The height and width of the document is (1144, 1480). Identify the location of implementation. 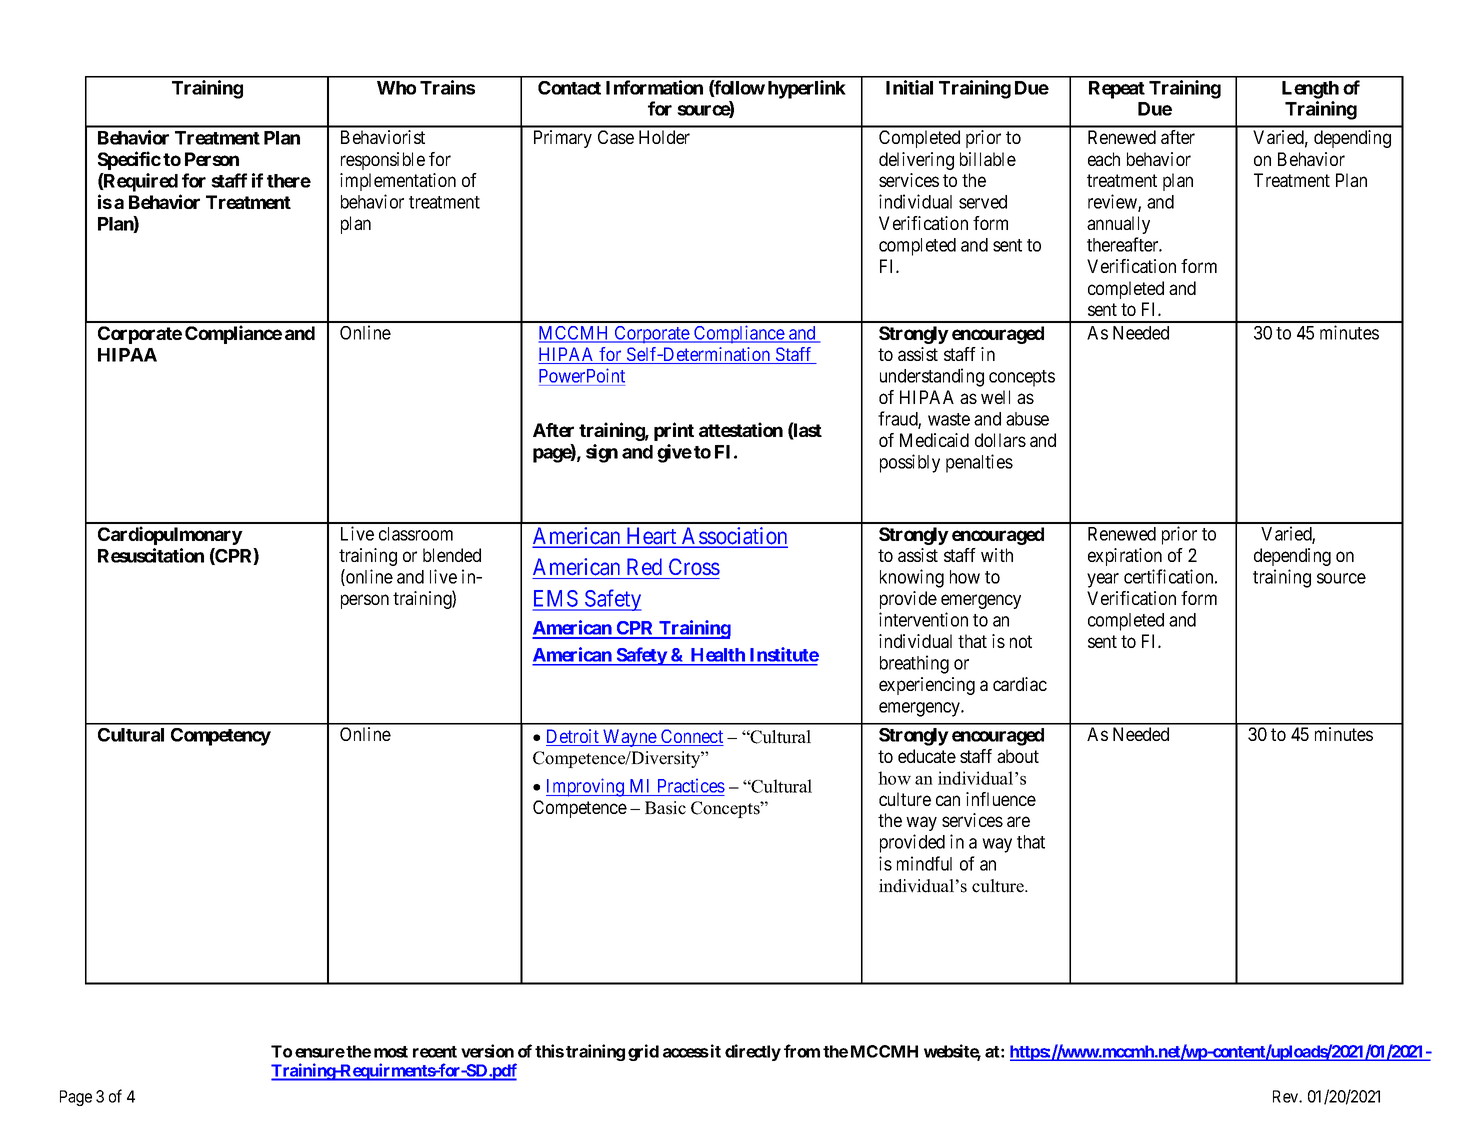
(398, 182).
